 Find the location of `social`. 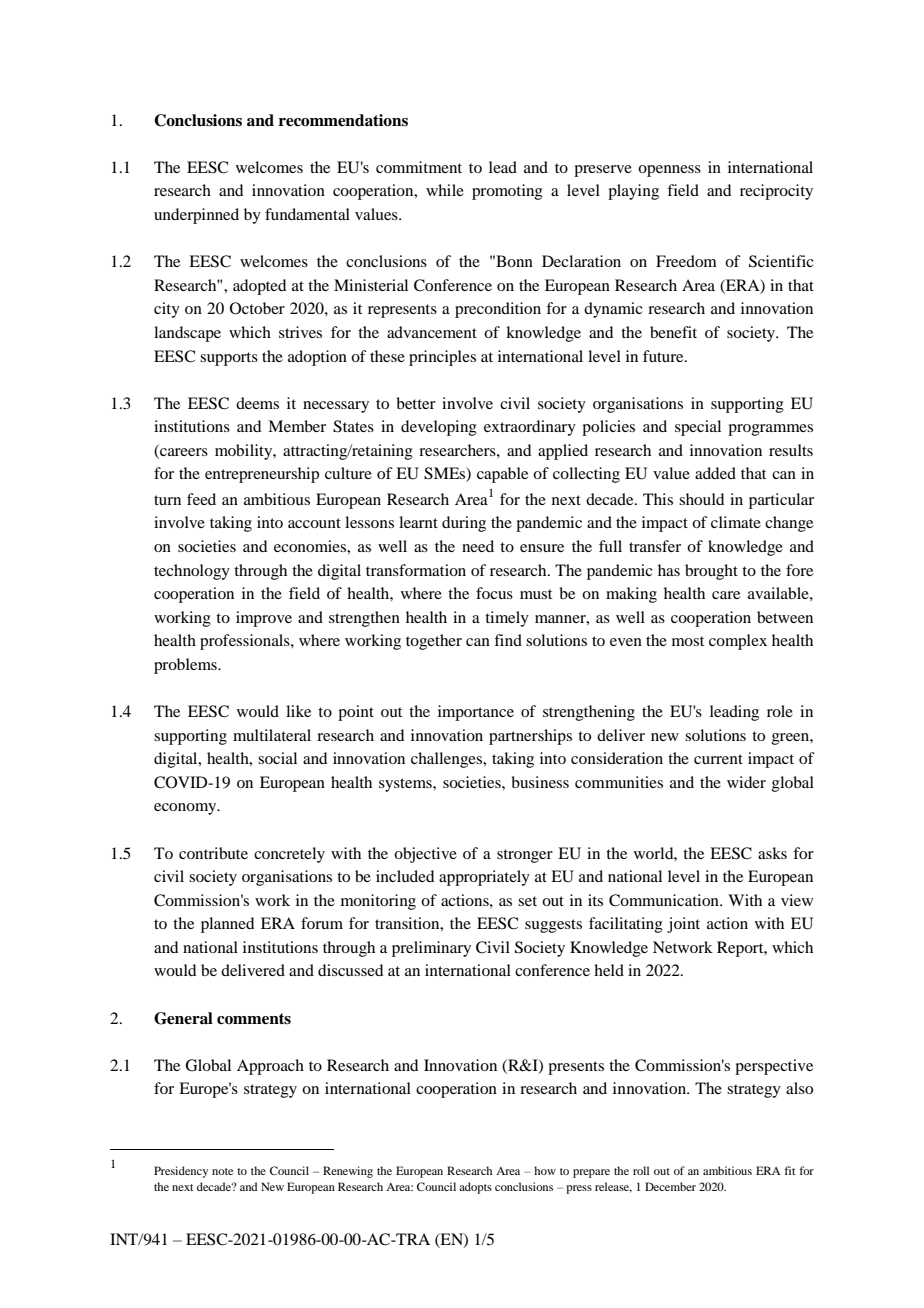

social is located at coordinates (277, 758).
